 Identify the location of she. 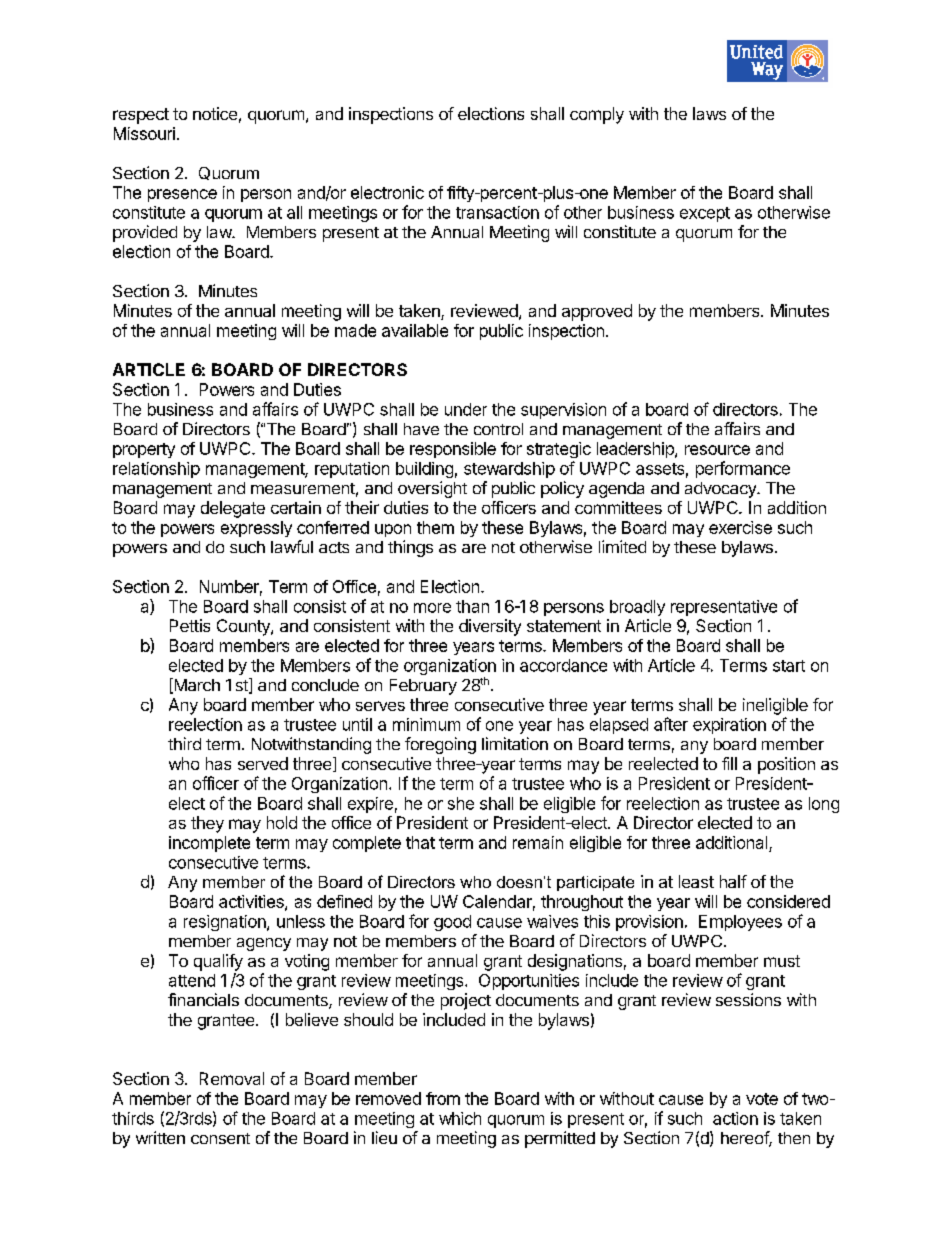
(461, 803).
